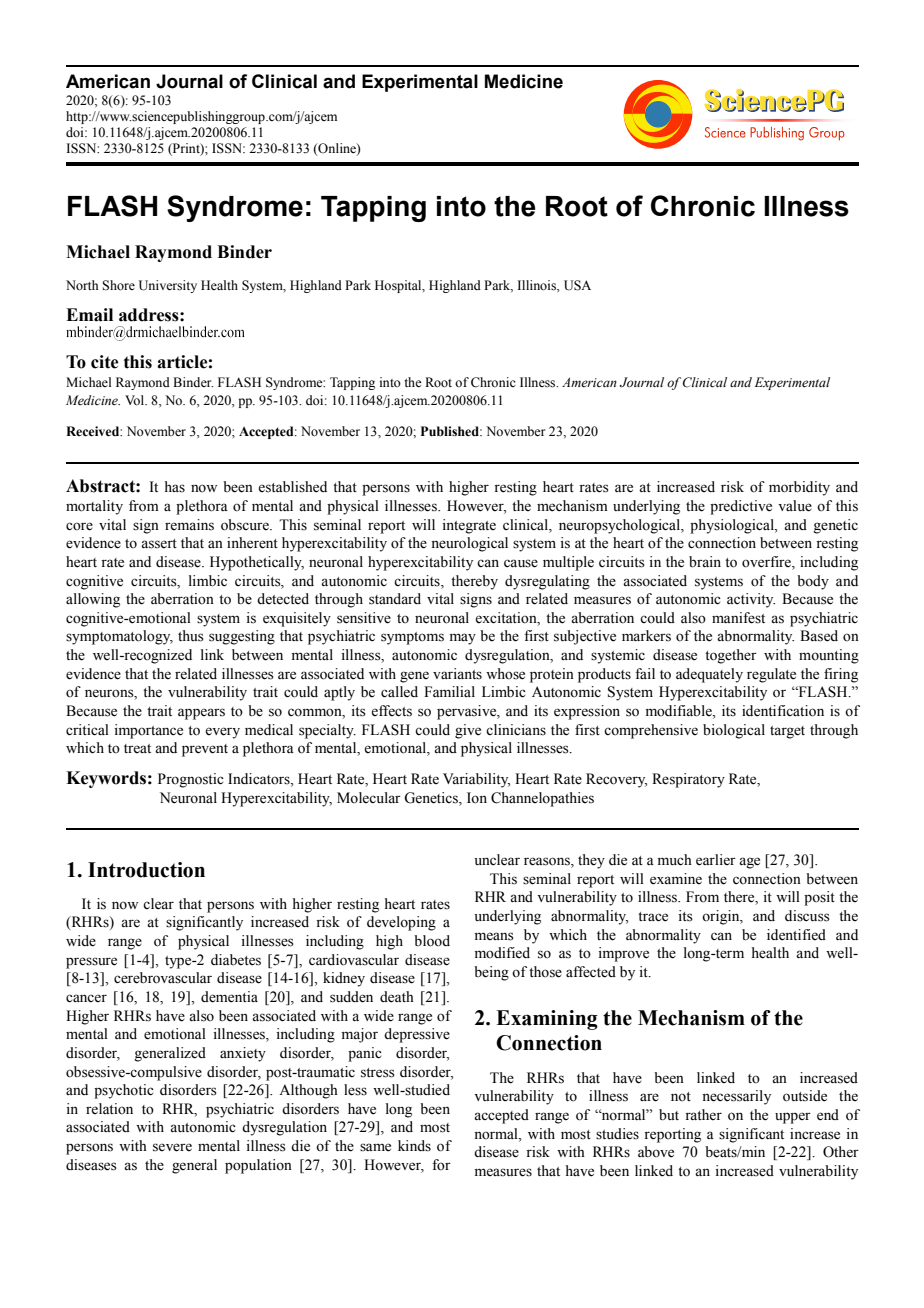 The height and width of the screenshot is (1308, 924). I want to click on severe, so click(172, 1147).
